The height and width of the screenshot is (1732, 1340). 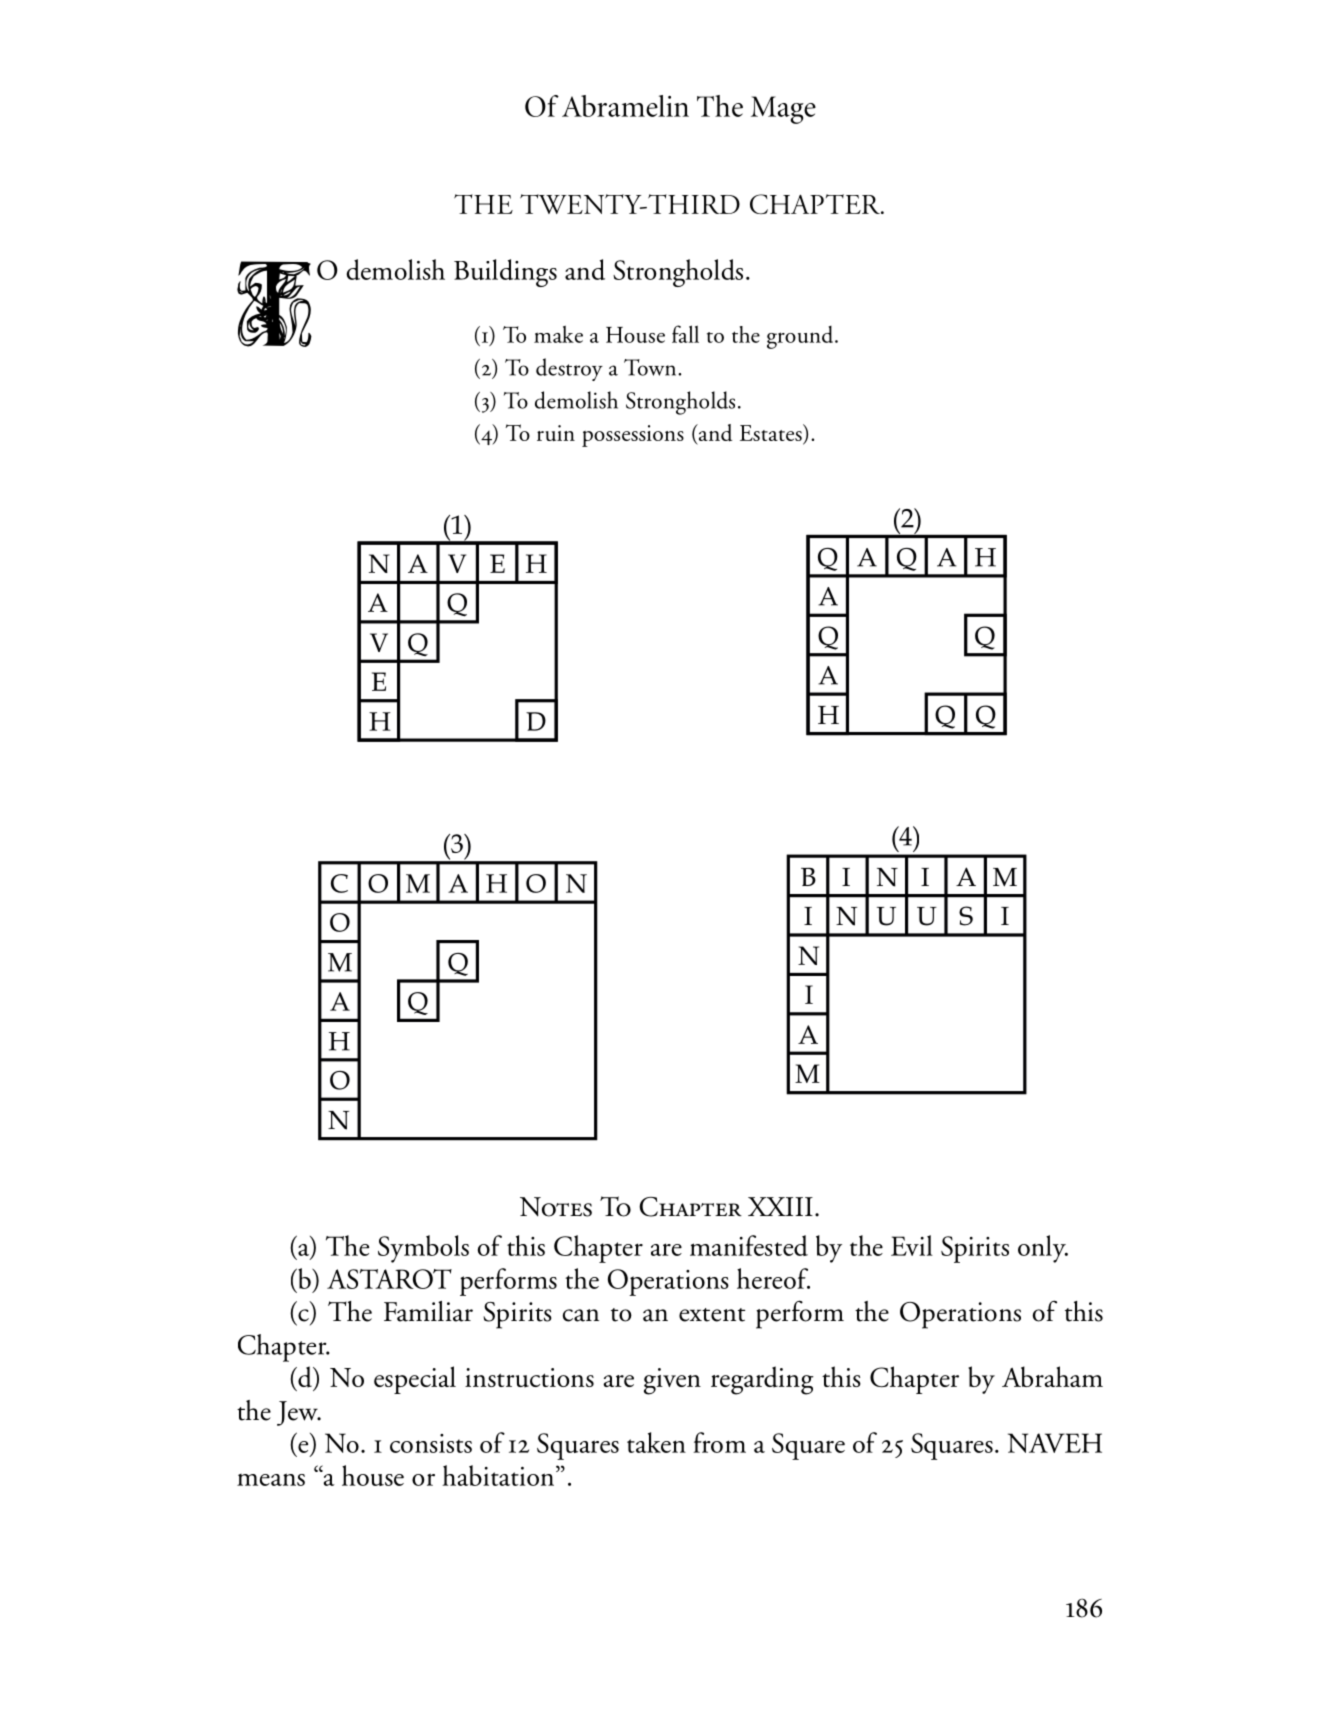 I want to click on taken, so click(x=656, y=1442).
